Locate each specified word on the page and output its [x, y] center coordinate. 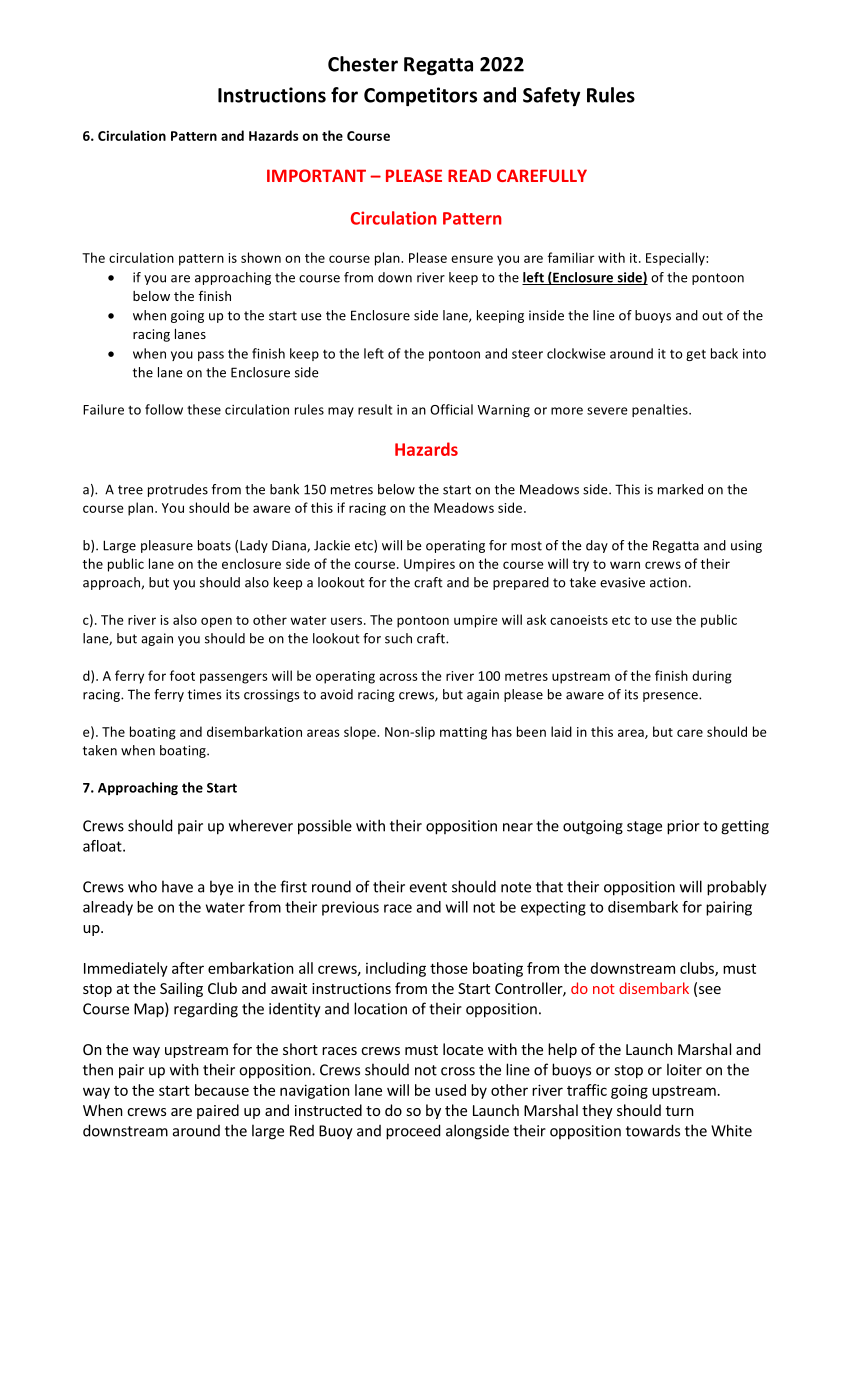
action [668, 582]
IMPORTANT [316, 175]
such [398, 638]
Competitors [420, 96]
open [216, 622]
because [222, 1090]
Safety [551, 96]
